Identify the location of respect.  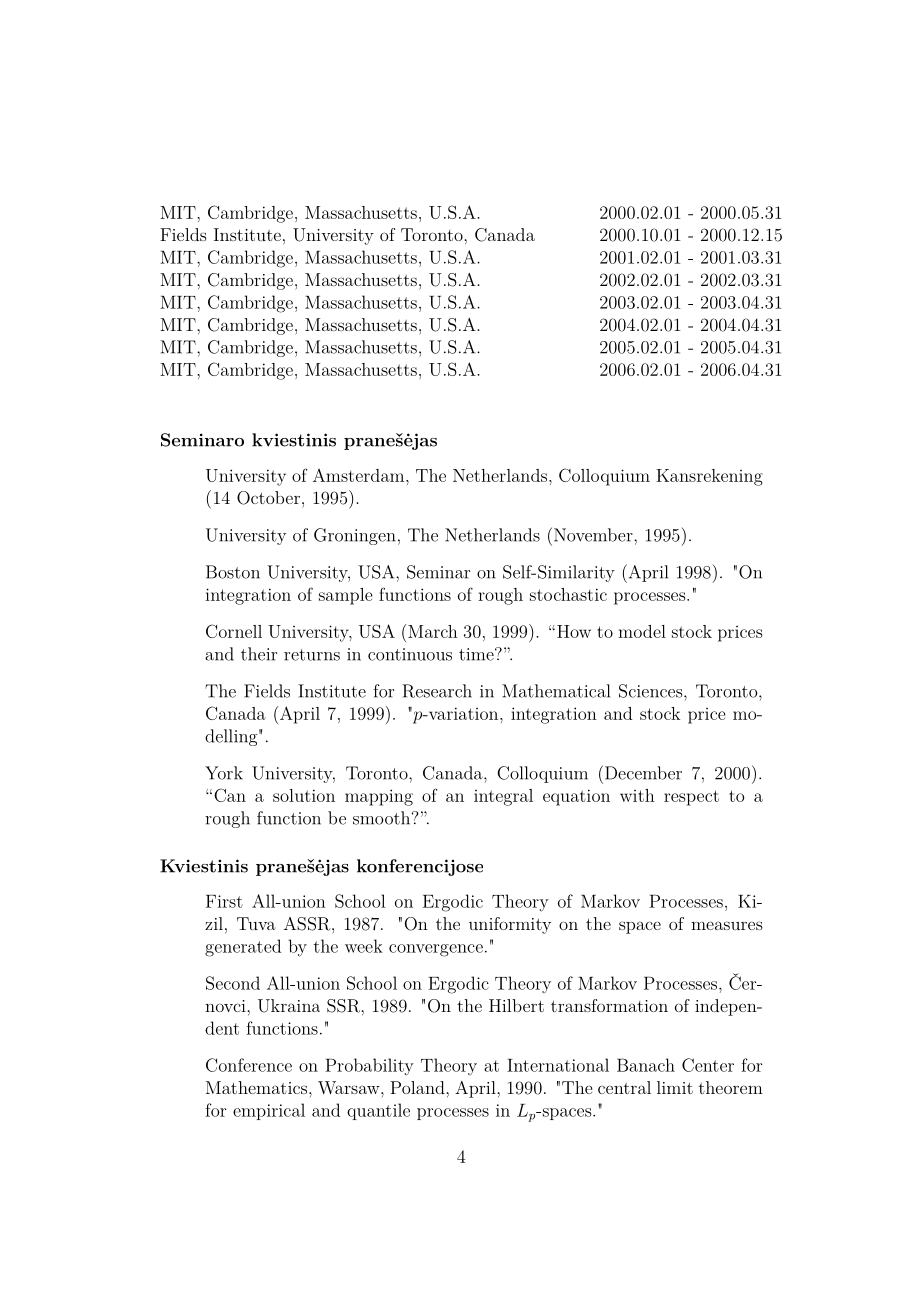
(691, 798).
